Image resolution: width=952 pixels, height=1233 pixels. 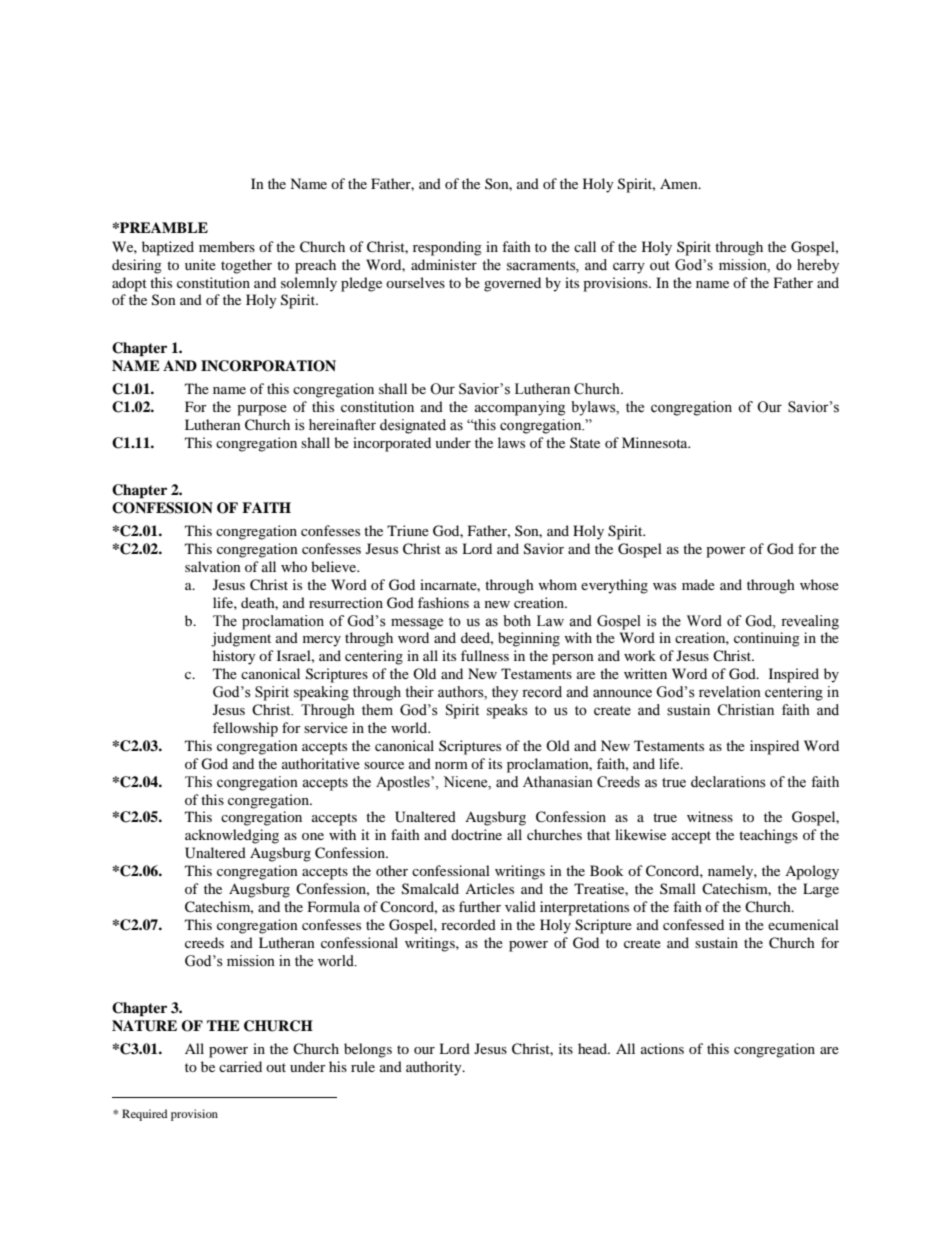 What do you see at coordinates (444, 265) in the page?
I see `administer` at bounding box center [444, 265].
